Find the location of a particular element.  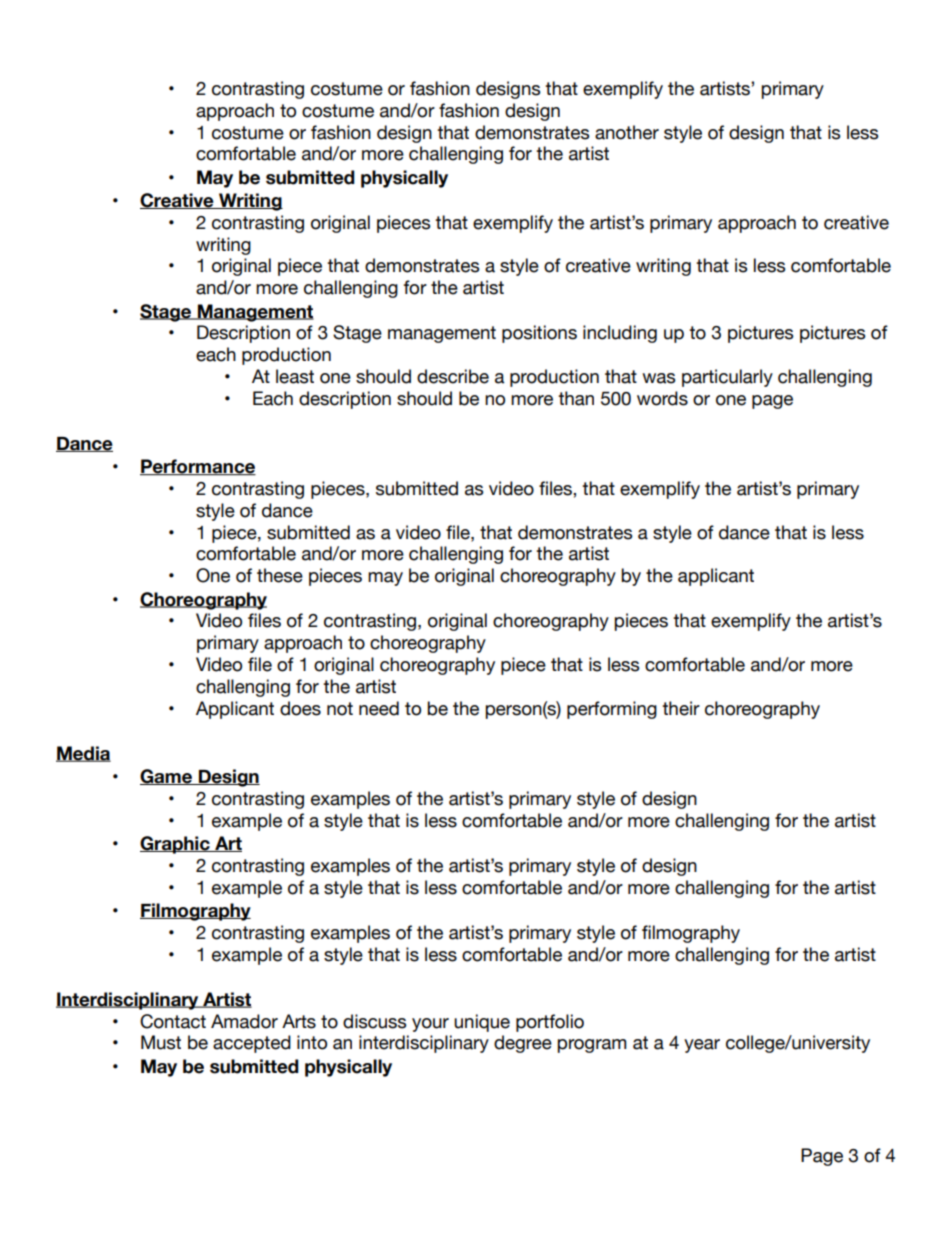

need is located at coordinates (379, 708).
